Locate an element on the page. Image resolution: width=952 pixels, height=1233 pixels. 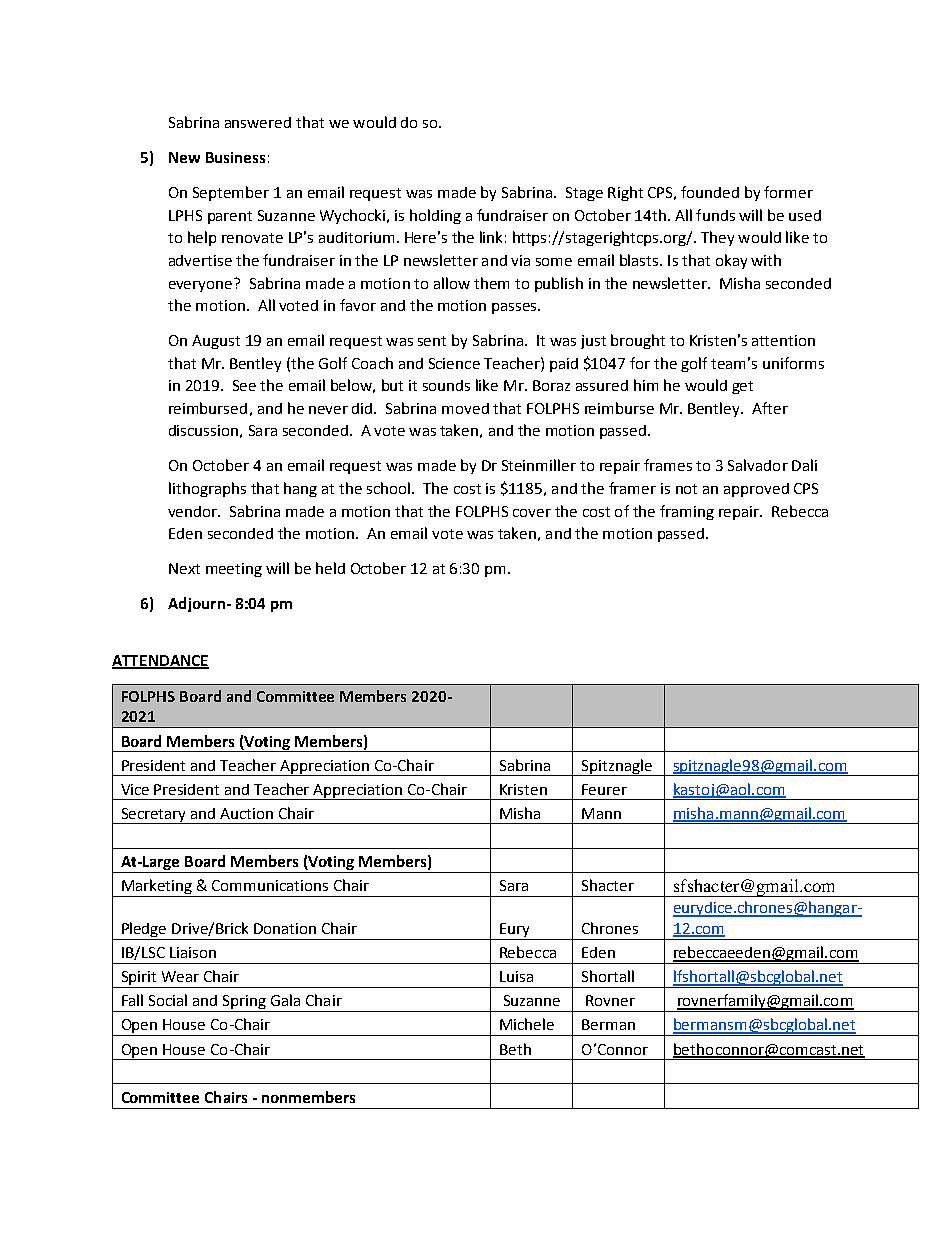
Business is located at coordinates (235, 157).
